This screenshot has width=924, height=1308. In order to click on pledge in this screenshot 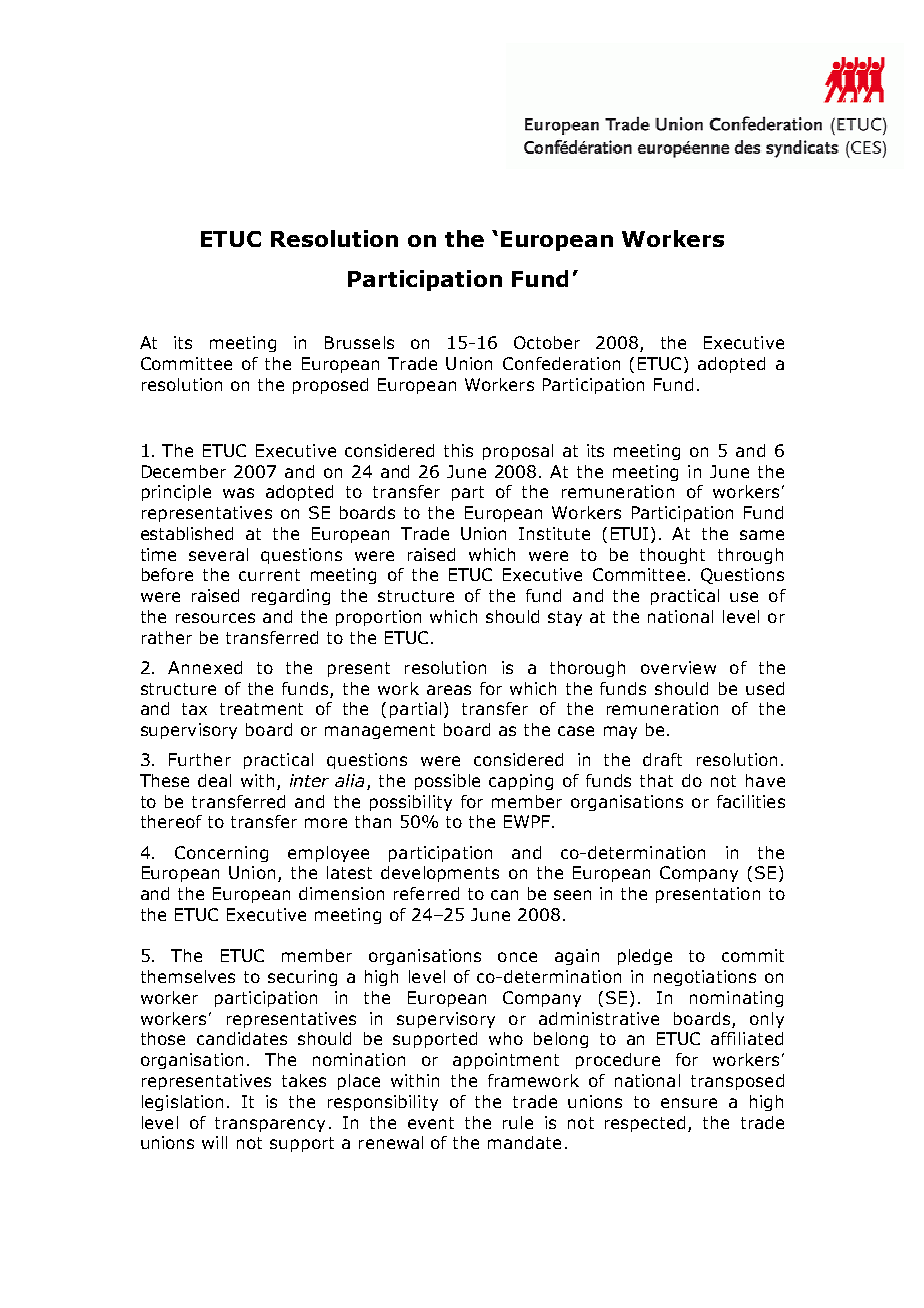, I will do `click(645, 957)`.
